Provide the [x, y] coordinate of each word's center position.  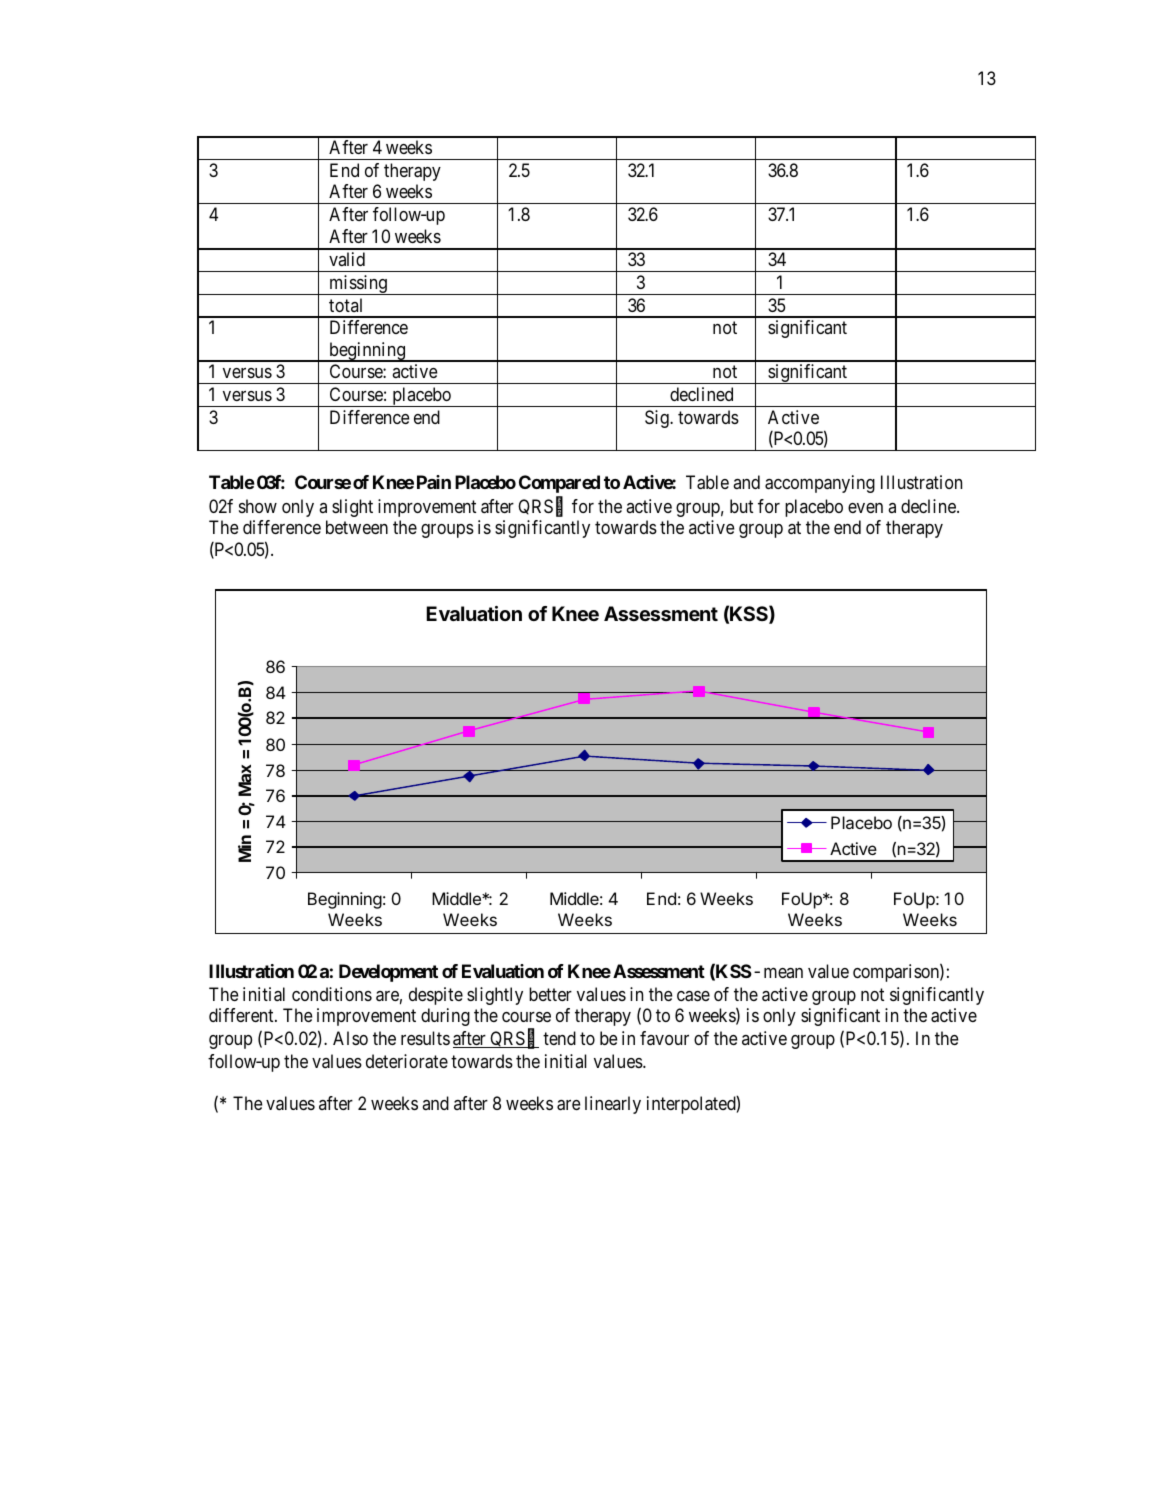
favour [664, 1038]
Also [350, 1038]
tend [559, 1038]
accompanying [820, 484]
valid [347, 259]
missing [358, 285]
